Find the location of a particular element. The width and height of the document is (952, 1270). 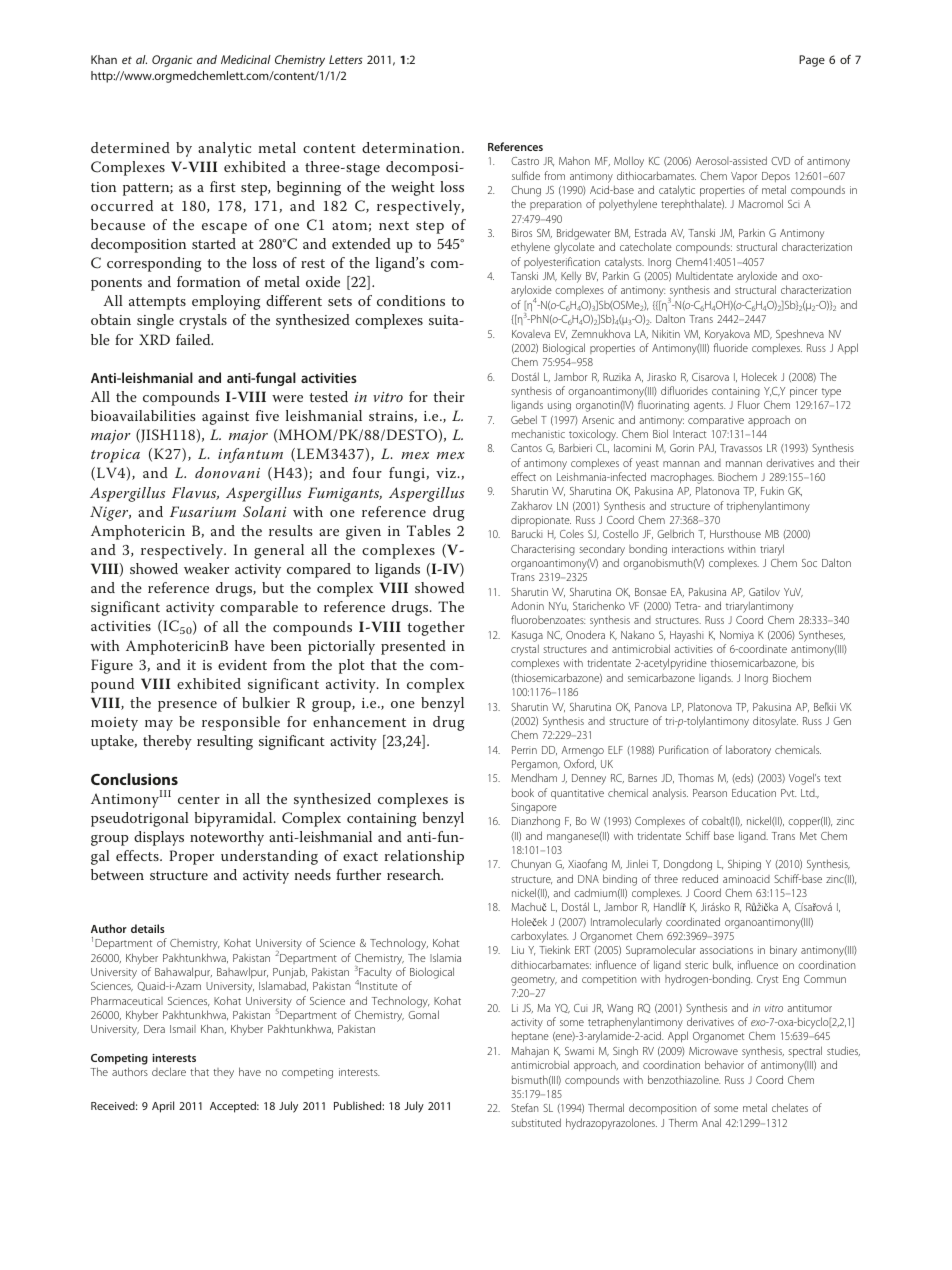

against is located at coordinates (225, 418).
